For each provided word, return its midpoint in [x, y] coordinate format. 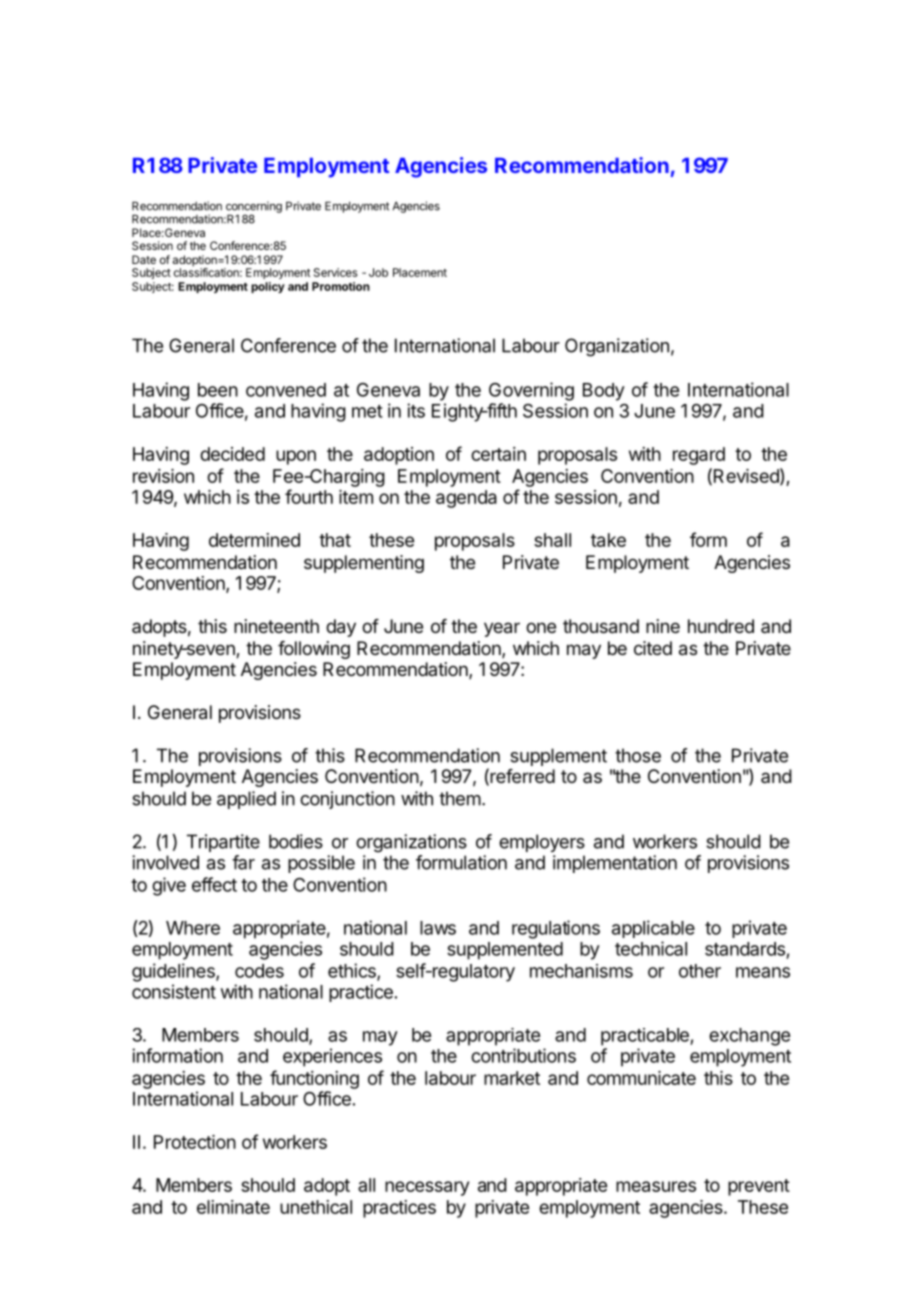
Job [378, 272]
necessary [427, 1188]
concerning [254, 208]
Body [604, 392]
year [502, 629]
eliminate [233, 1207]
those [638, 755]
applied [246, 800]
